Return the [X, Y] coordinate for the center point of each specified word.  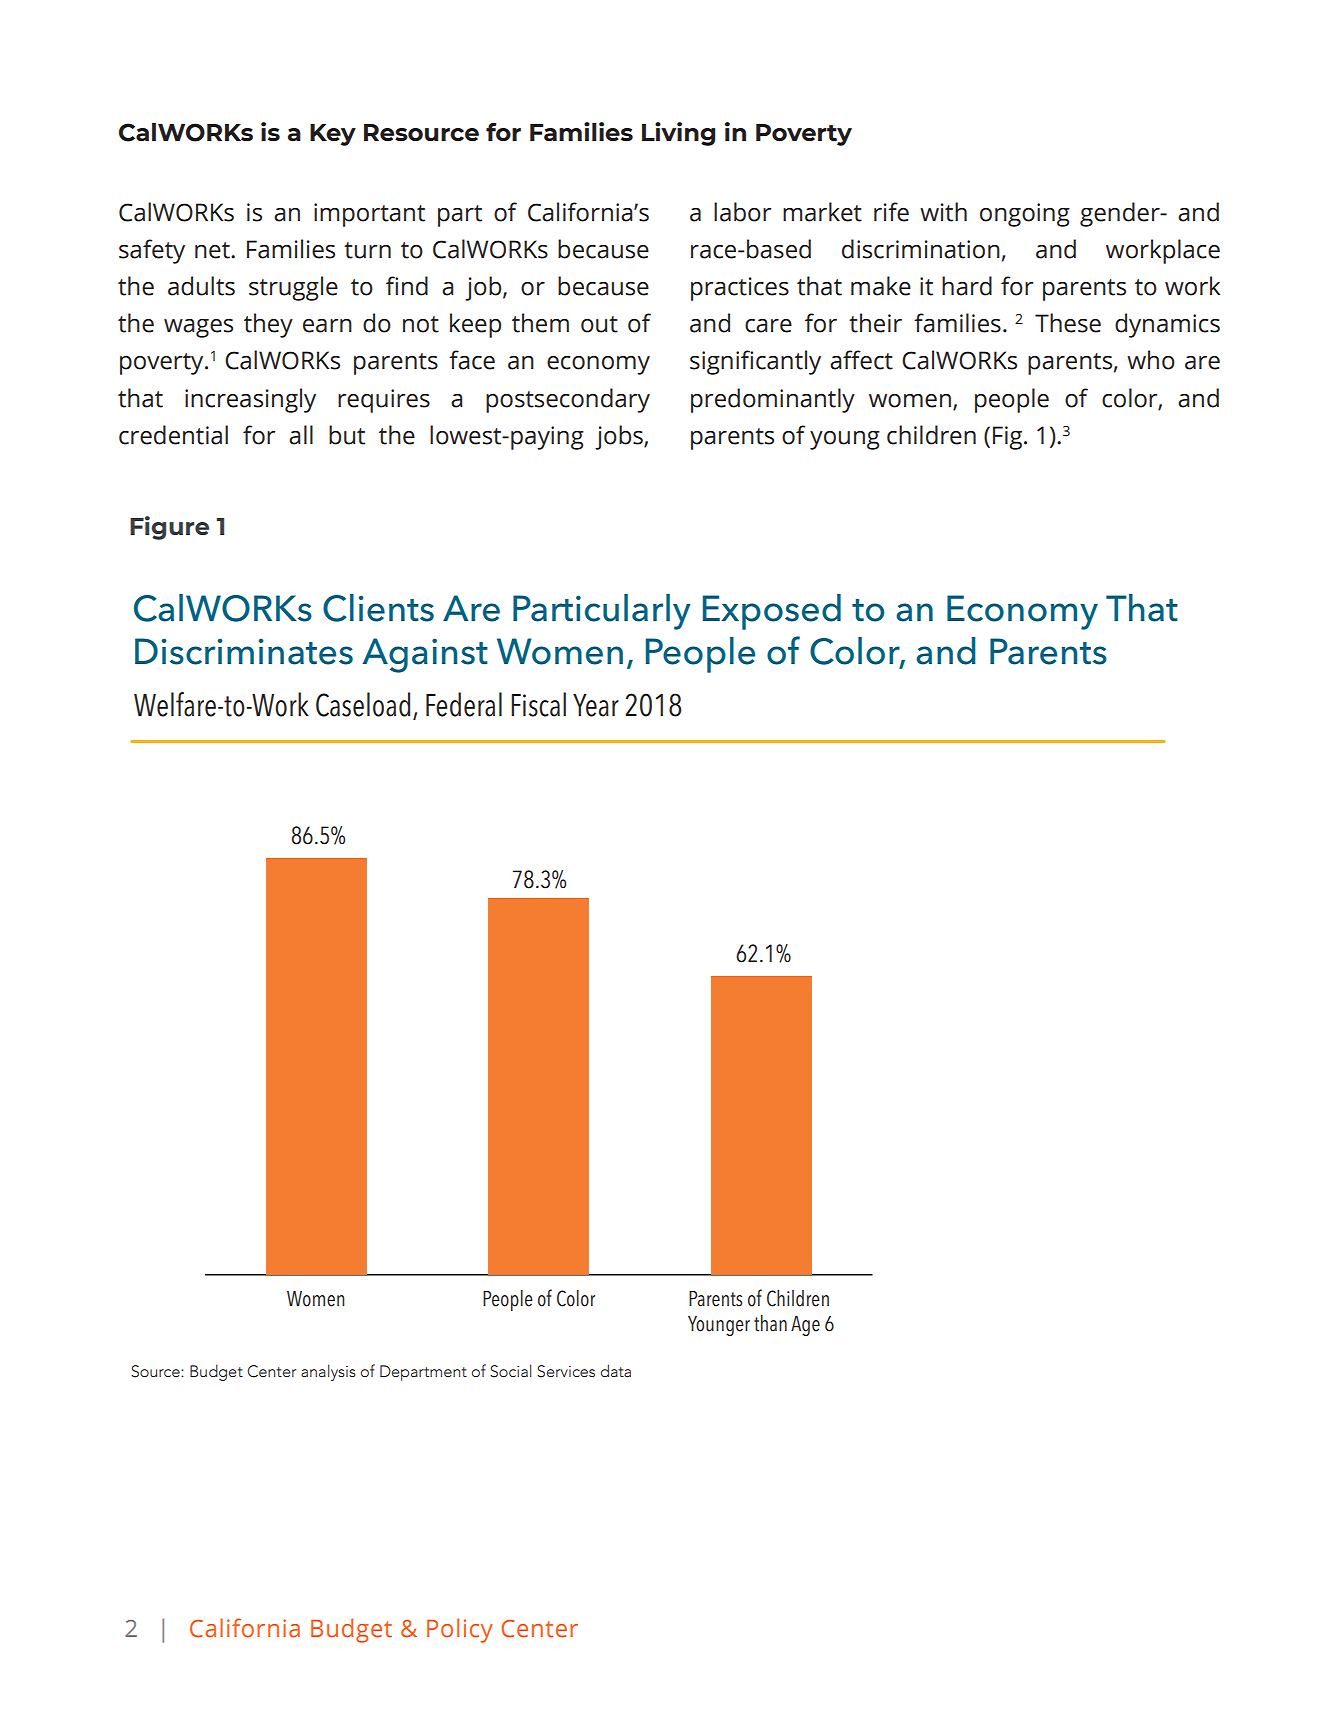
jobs [620, 437]
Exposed [772, 612]
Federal [464, 704]
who [1151, 360]
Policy [460, 1630]
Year [596, 705]
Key [333, 135]
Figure [169, 528]
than [770, 1323]
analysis [328, 1372]
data [616, 1370]
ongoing [1025, 215]
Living [678, 134]
